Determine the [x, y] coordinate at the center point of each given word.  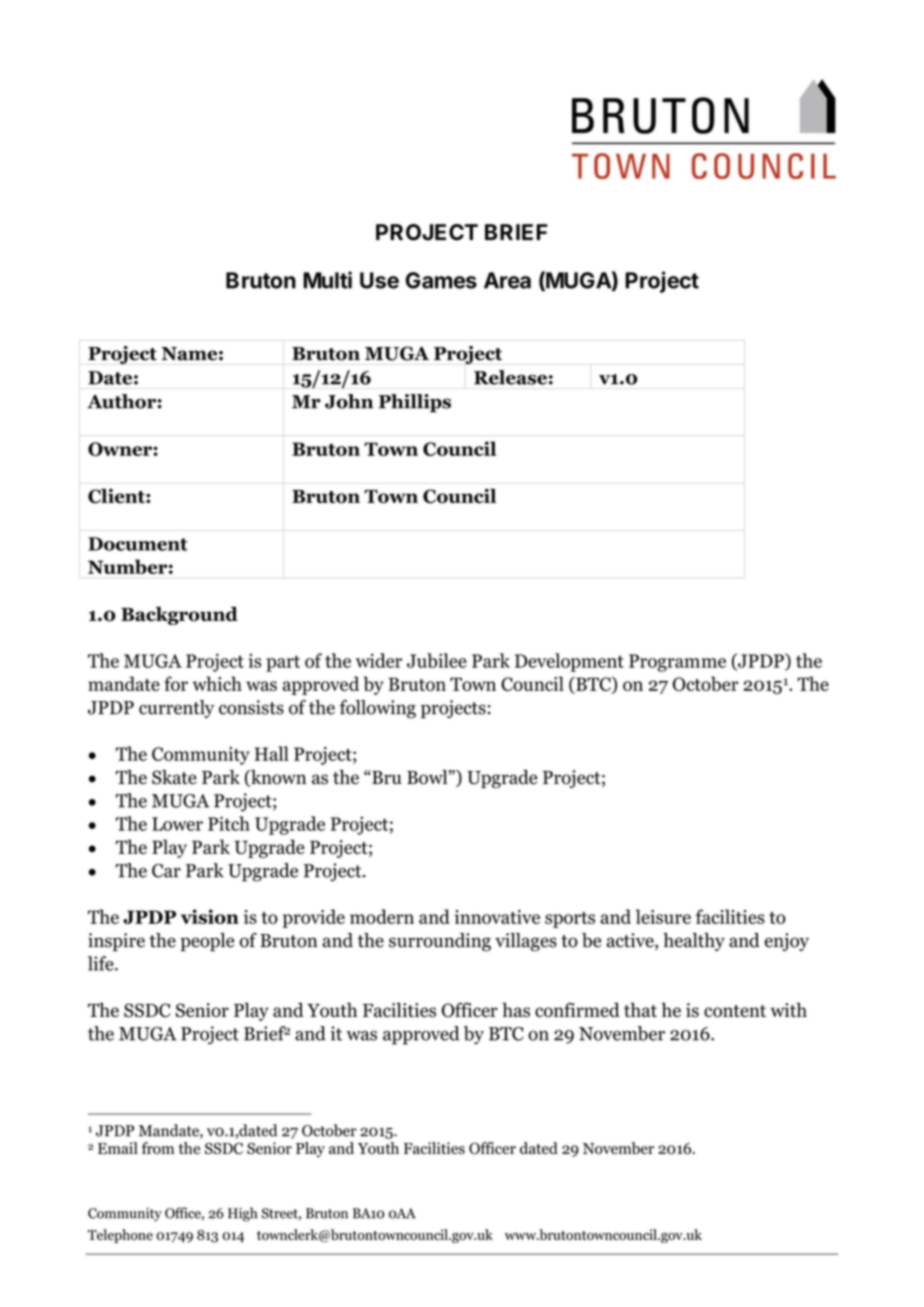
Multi [327, 280]
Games [441, 280]
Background [179, 615]
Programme [677, 663]
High [243, 1214]
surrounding [440, 942]
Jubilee [437, 660]
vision [210, 916]
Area [507, 280]
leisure [663, 916]
